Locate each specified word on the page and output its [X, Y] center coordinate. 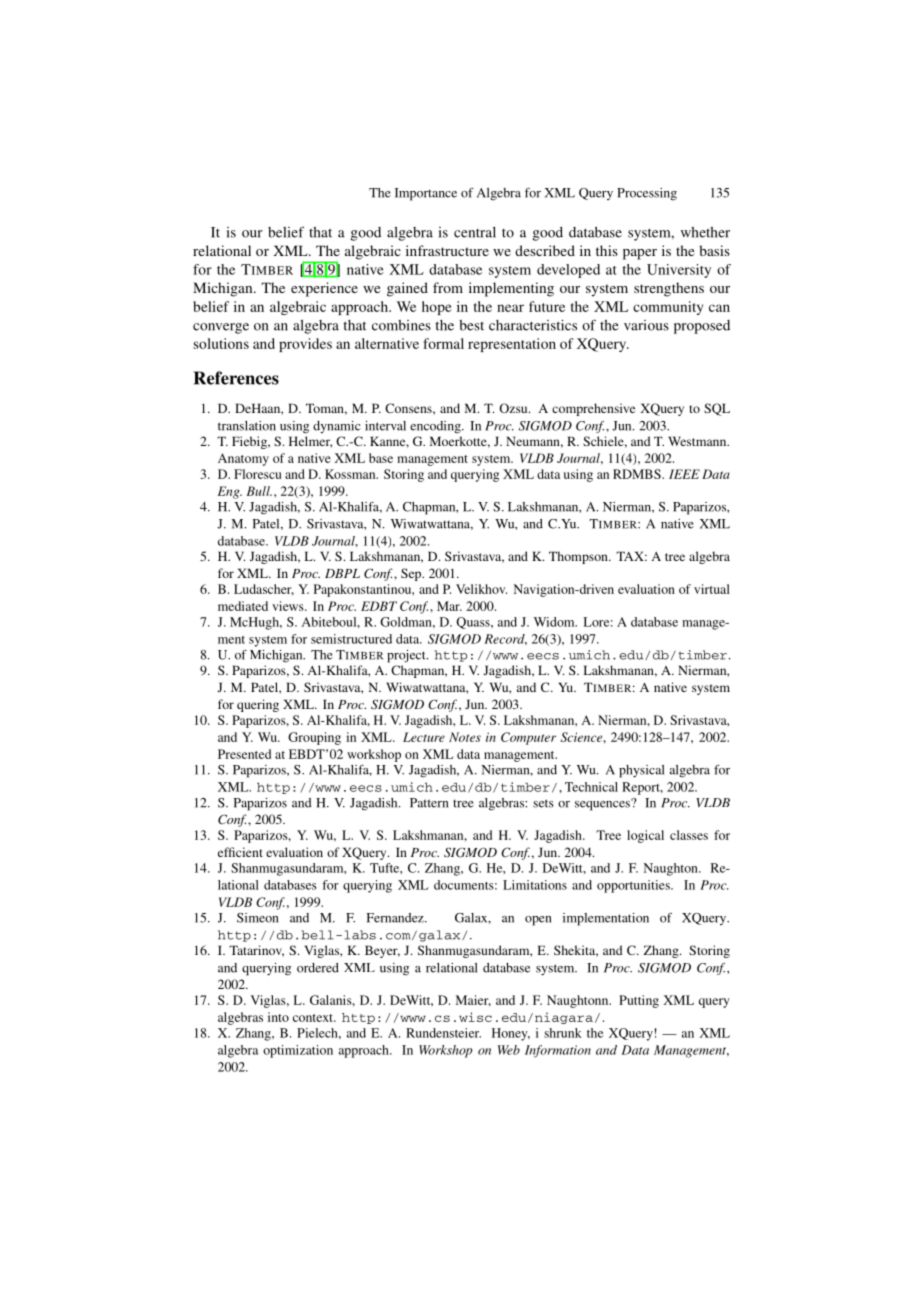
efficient [240, 852]
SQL [717, 409]
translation [247, 426]
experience [324, 289]
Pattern [429, 803]
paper [640, 254]
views [289, 606]
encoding [436, 427]
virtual [712, 589]
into [278, 1017]
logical [645, 836]
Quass [474, 623]
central [475, 232]
